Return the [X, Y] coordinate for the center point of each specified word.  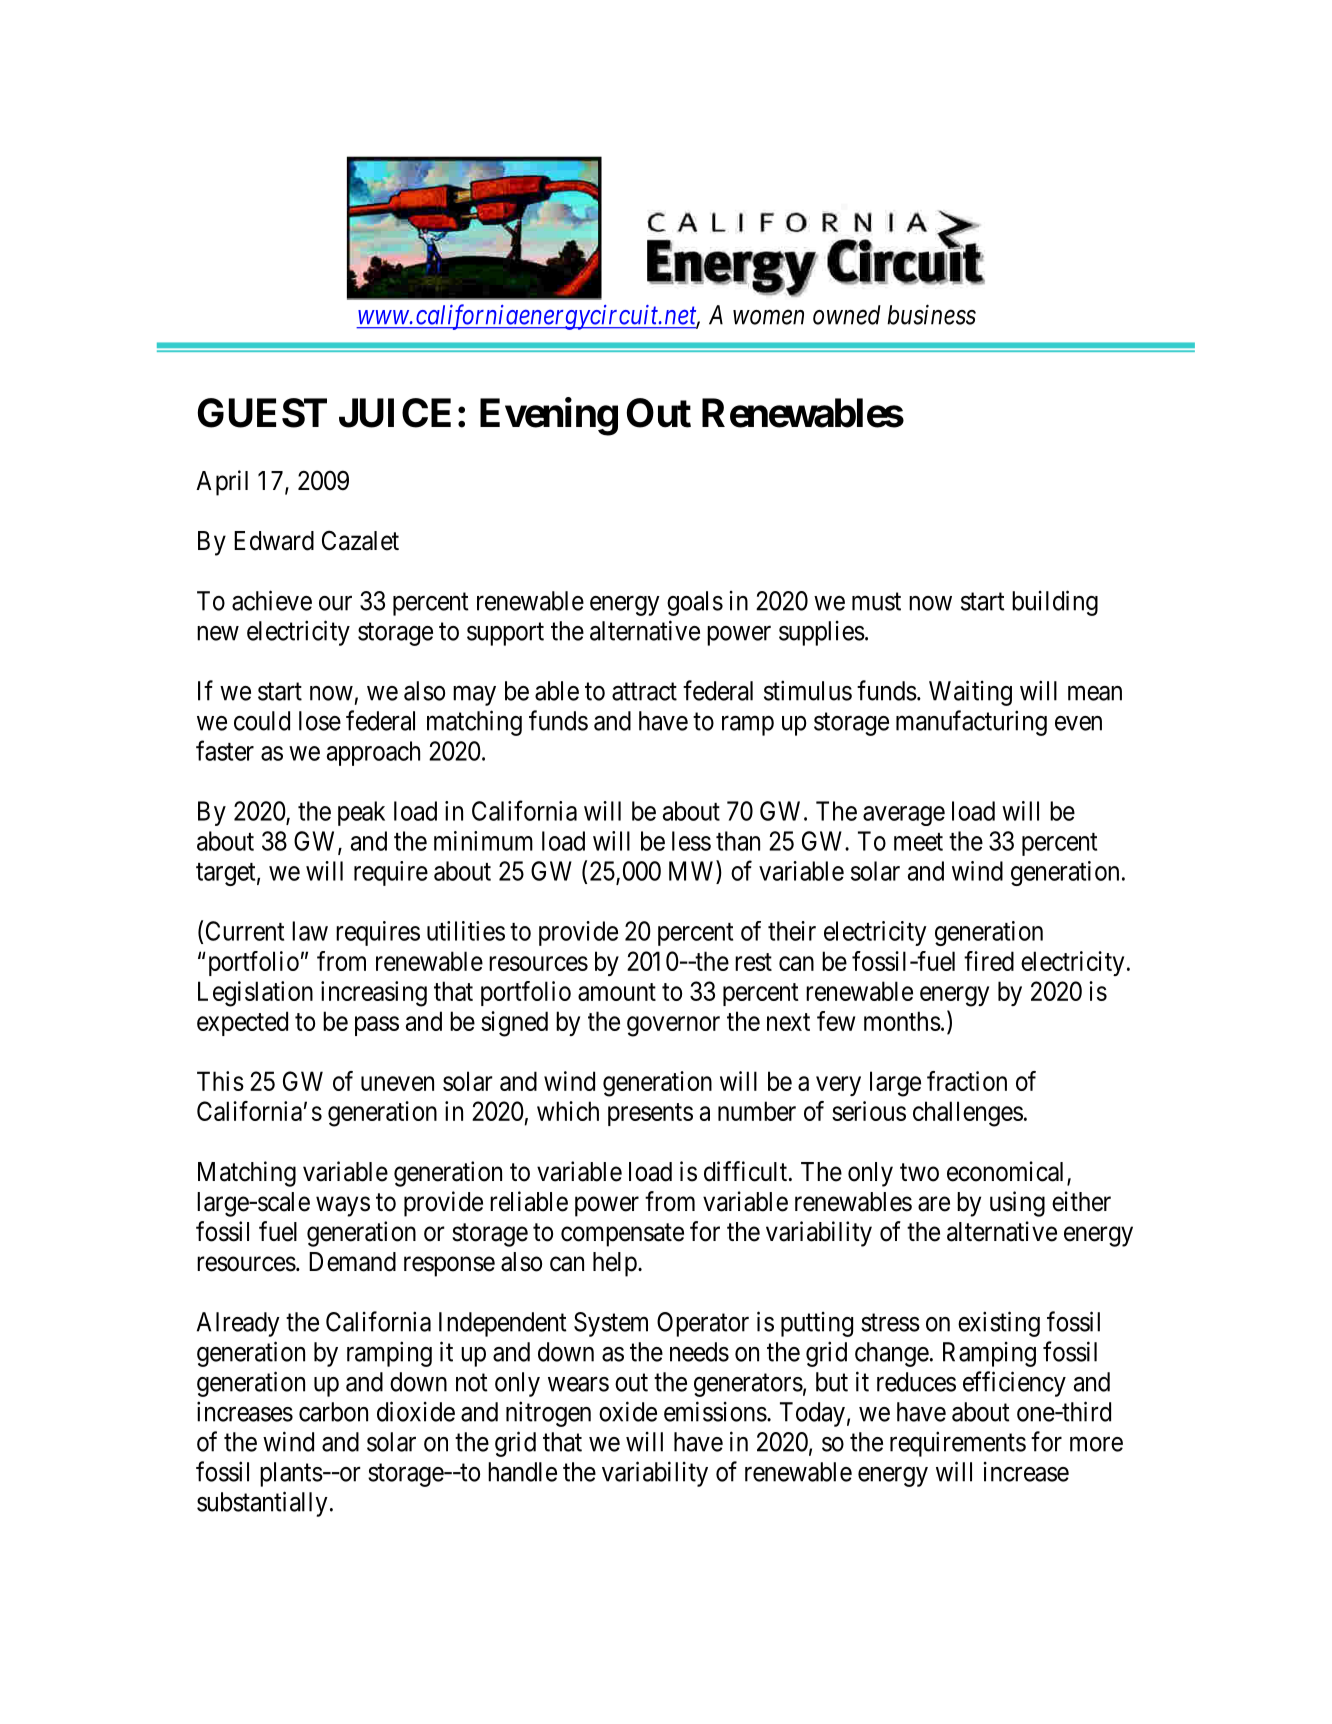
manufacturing [971, 723]
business [931, 314]
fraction [967, 1081]
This [220, 1081]
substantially [262, 1504]
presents [650, 1114]
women [768, 317]
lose [320, 721]
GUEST [262, 413]
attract [644, 692]
